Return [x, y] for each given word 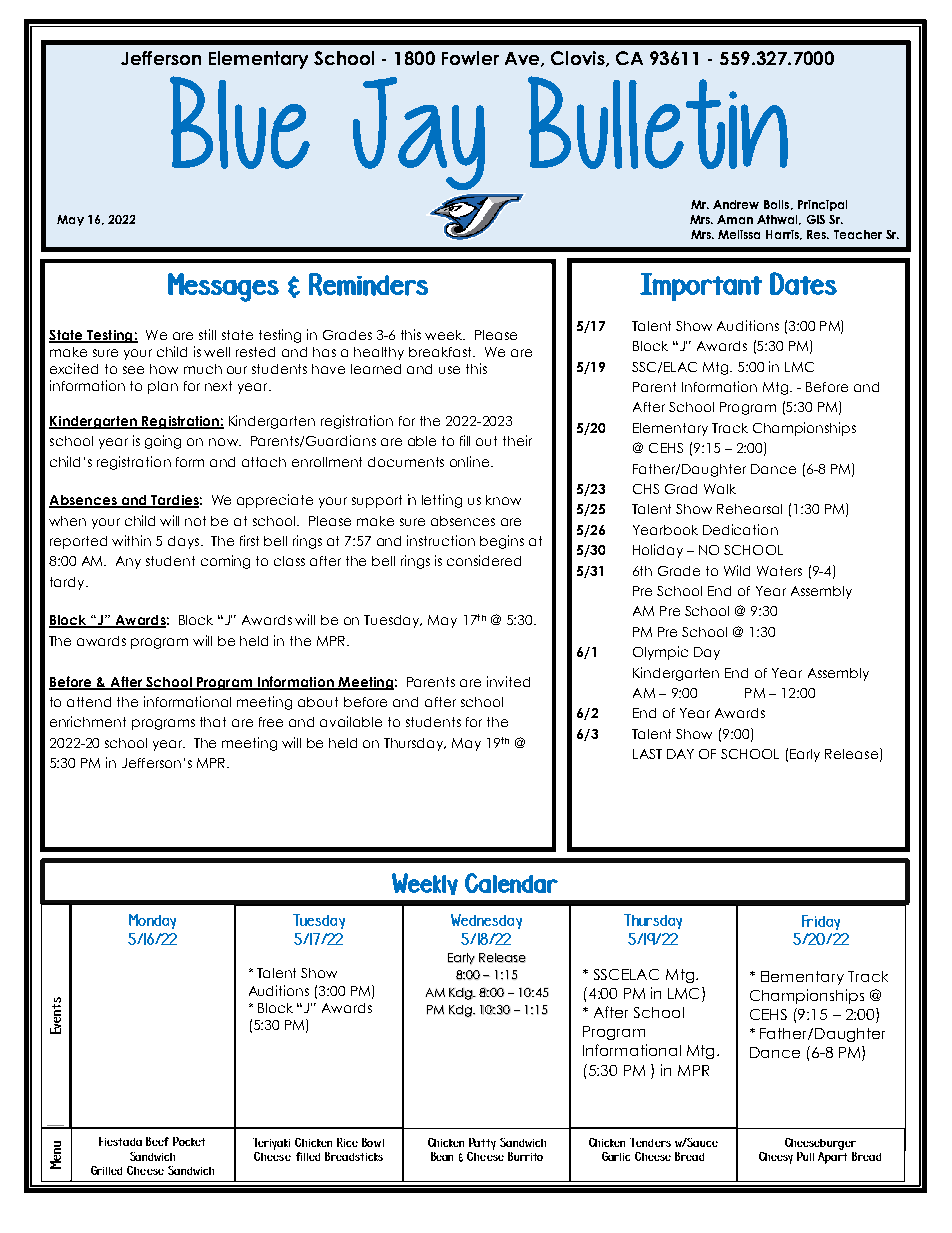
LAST [647, 754]
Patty [482, 1144]
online [471, 461]
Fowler [470, 58]
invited [508, 681]
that [213, 722]
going [163, 442]
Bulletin [658, 122]
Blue [240, 122]
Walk [720, 489]
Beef [157, 1141]
